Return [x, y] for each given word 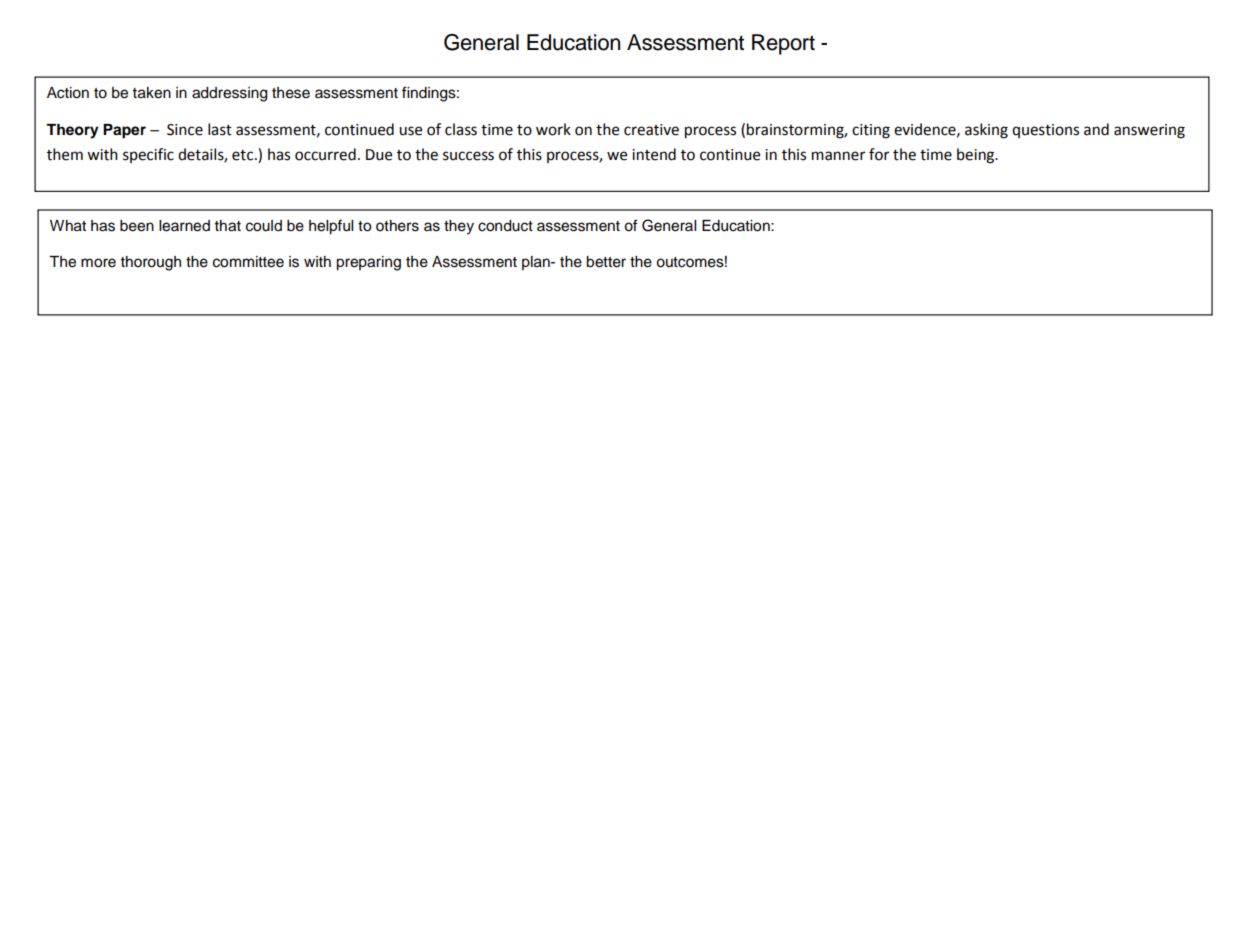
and [1096, 129]
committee [248, 262]
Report [783, 44]
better [606, 262]
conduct [505, 226]
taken [152, 93]
